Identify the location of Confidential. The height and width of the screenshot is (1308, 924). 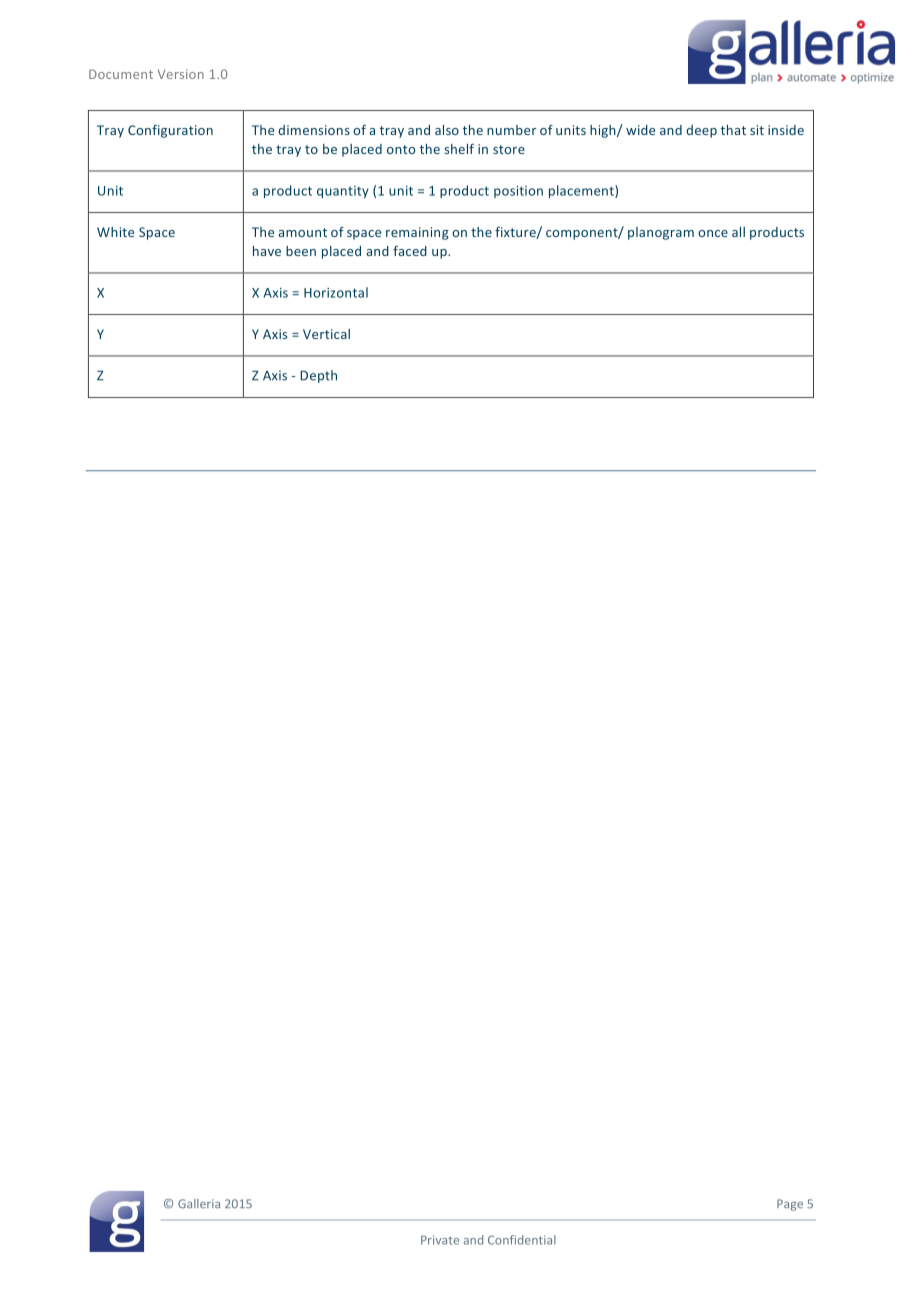
(522, 1240).
